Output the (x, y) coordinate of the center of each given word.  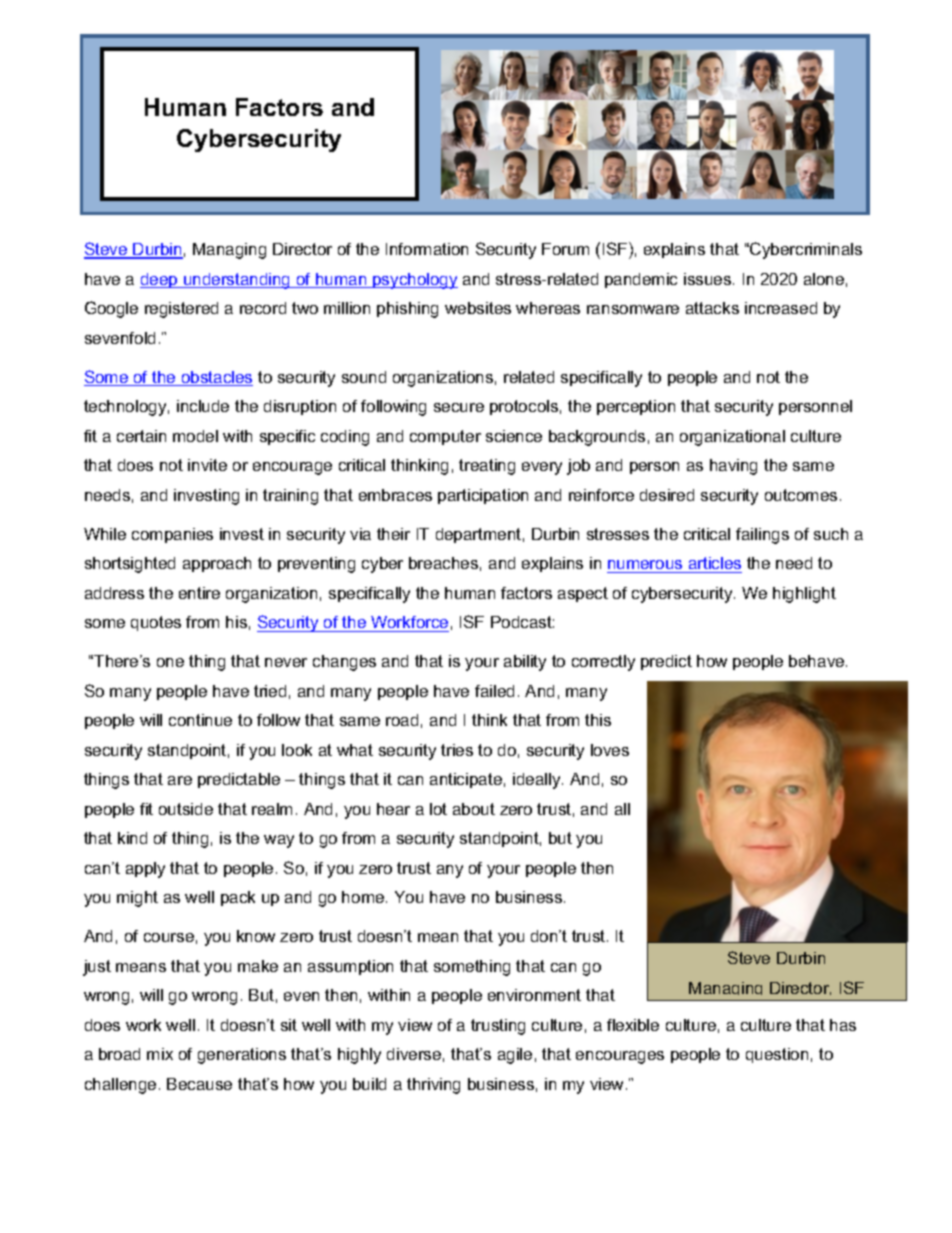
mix (160, 1054)
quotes (156, 623)
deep (160, 280)
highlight (804, 595)
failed (494, 691)
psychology (414, 281)
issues (709, 279)
